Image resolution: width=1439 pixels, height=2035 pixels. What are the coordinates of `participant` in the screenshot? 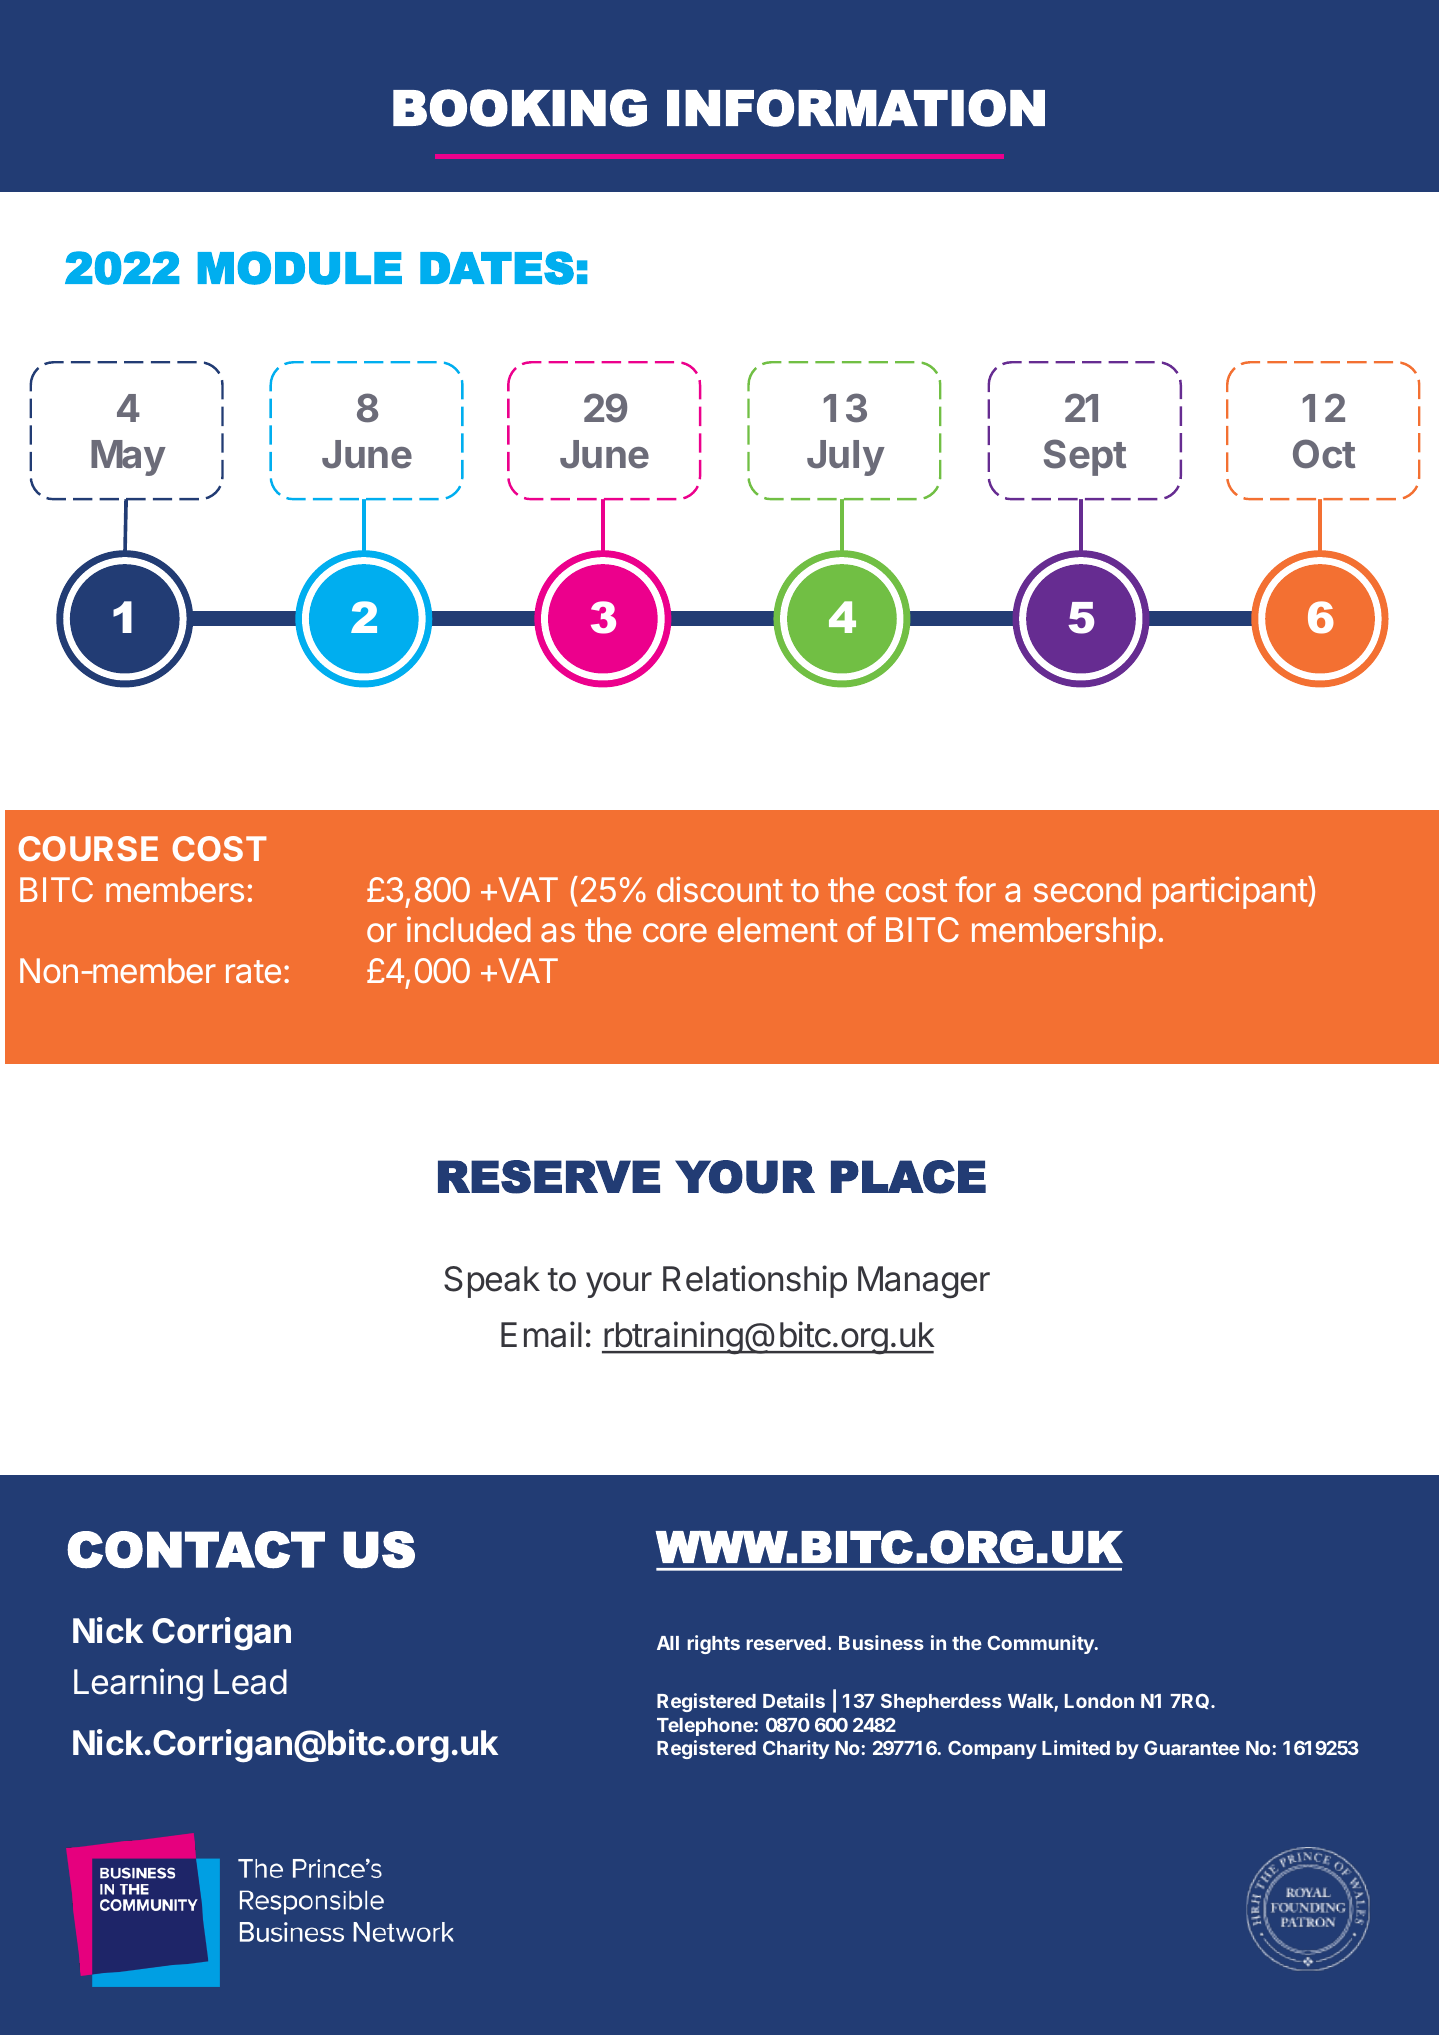 It's located at (1230, 892).
